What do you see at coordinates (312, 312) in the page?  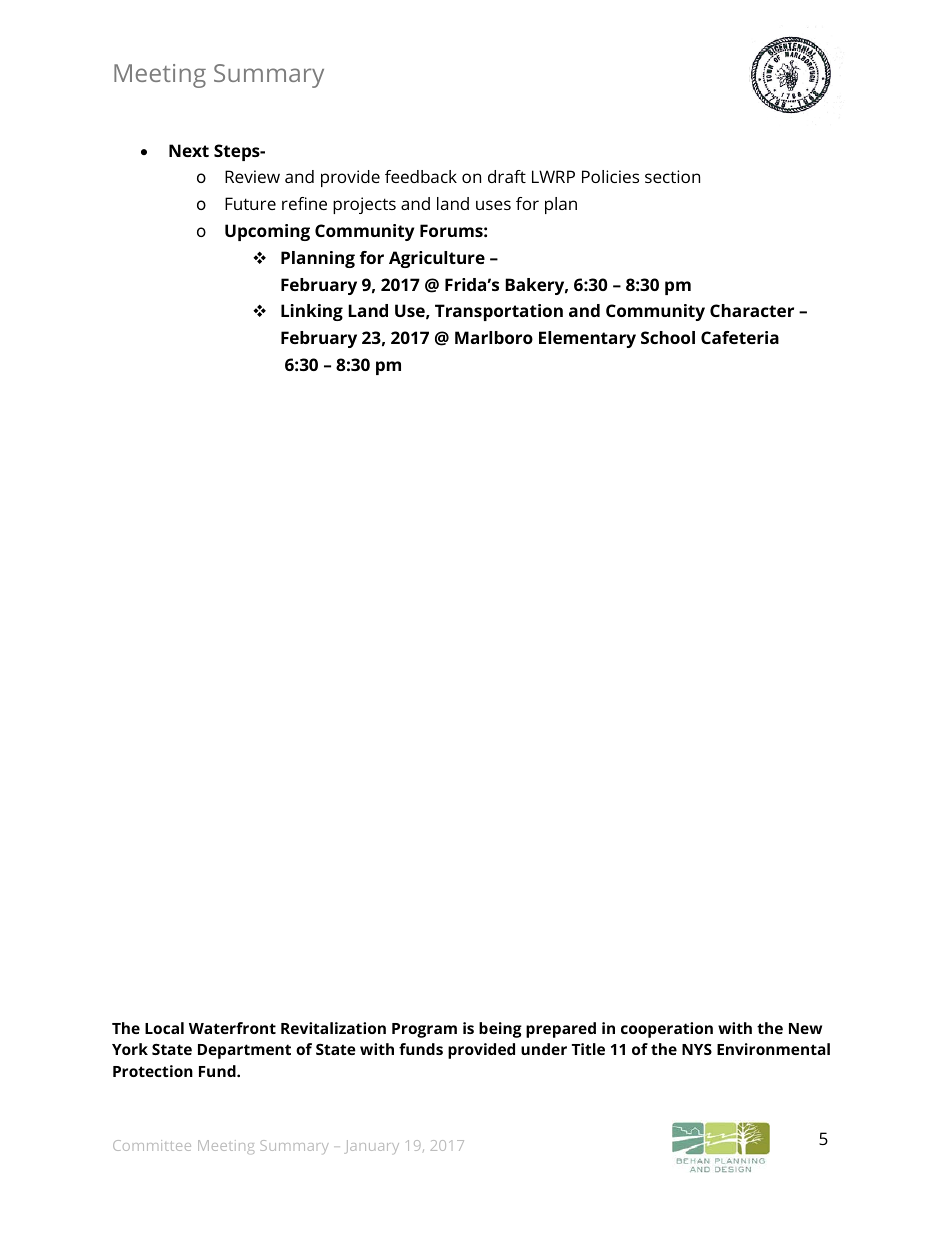 I see `Linking` at bounding box center [312, 312].
